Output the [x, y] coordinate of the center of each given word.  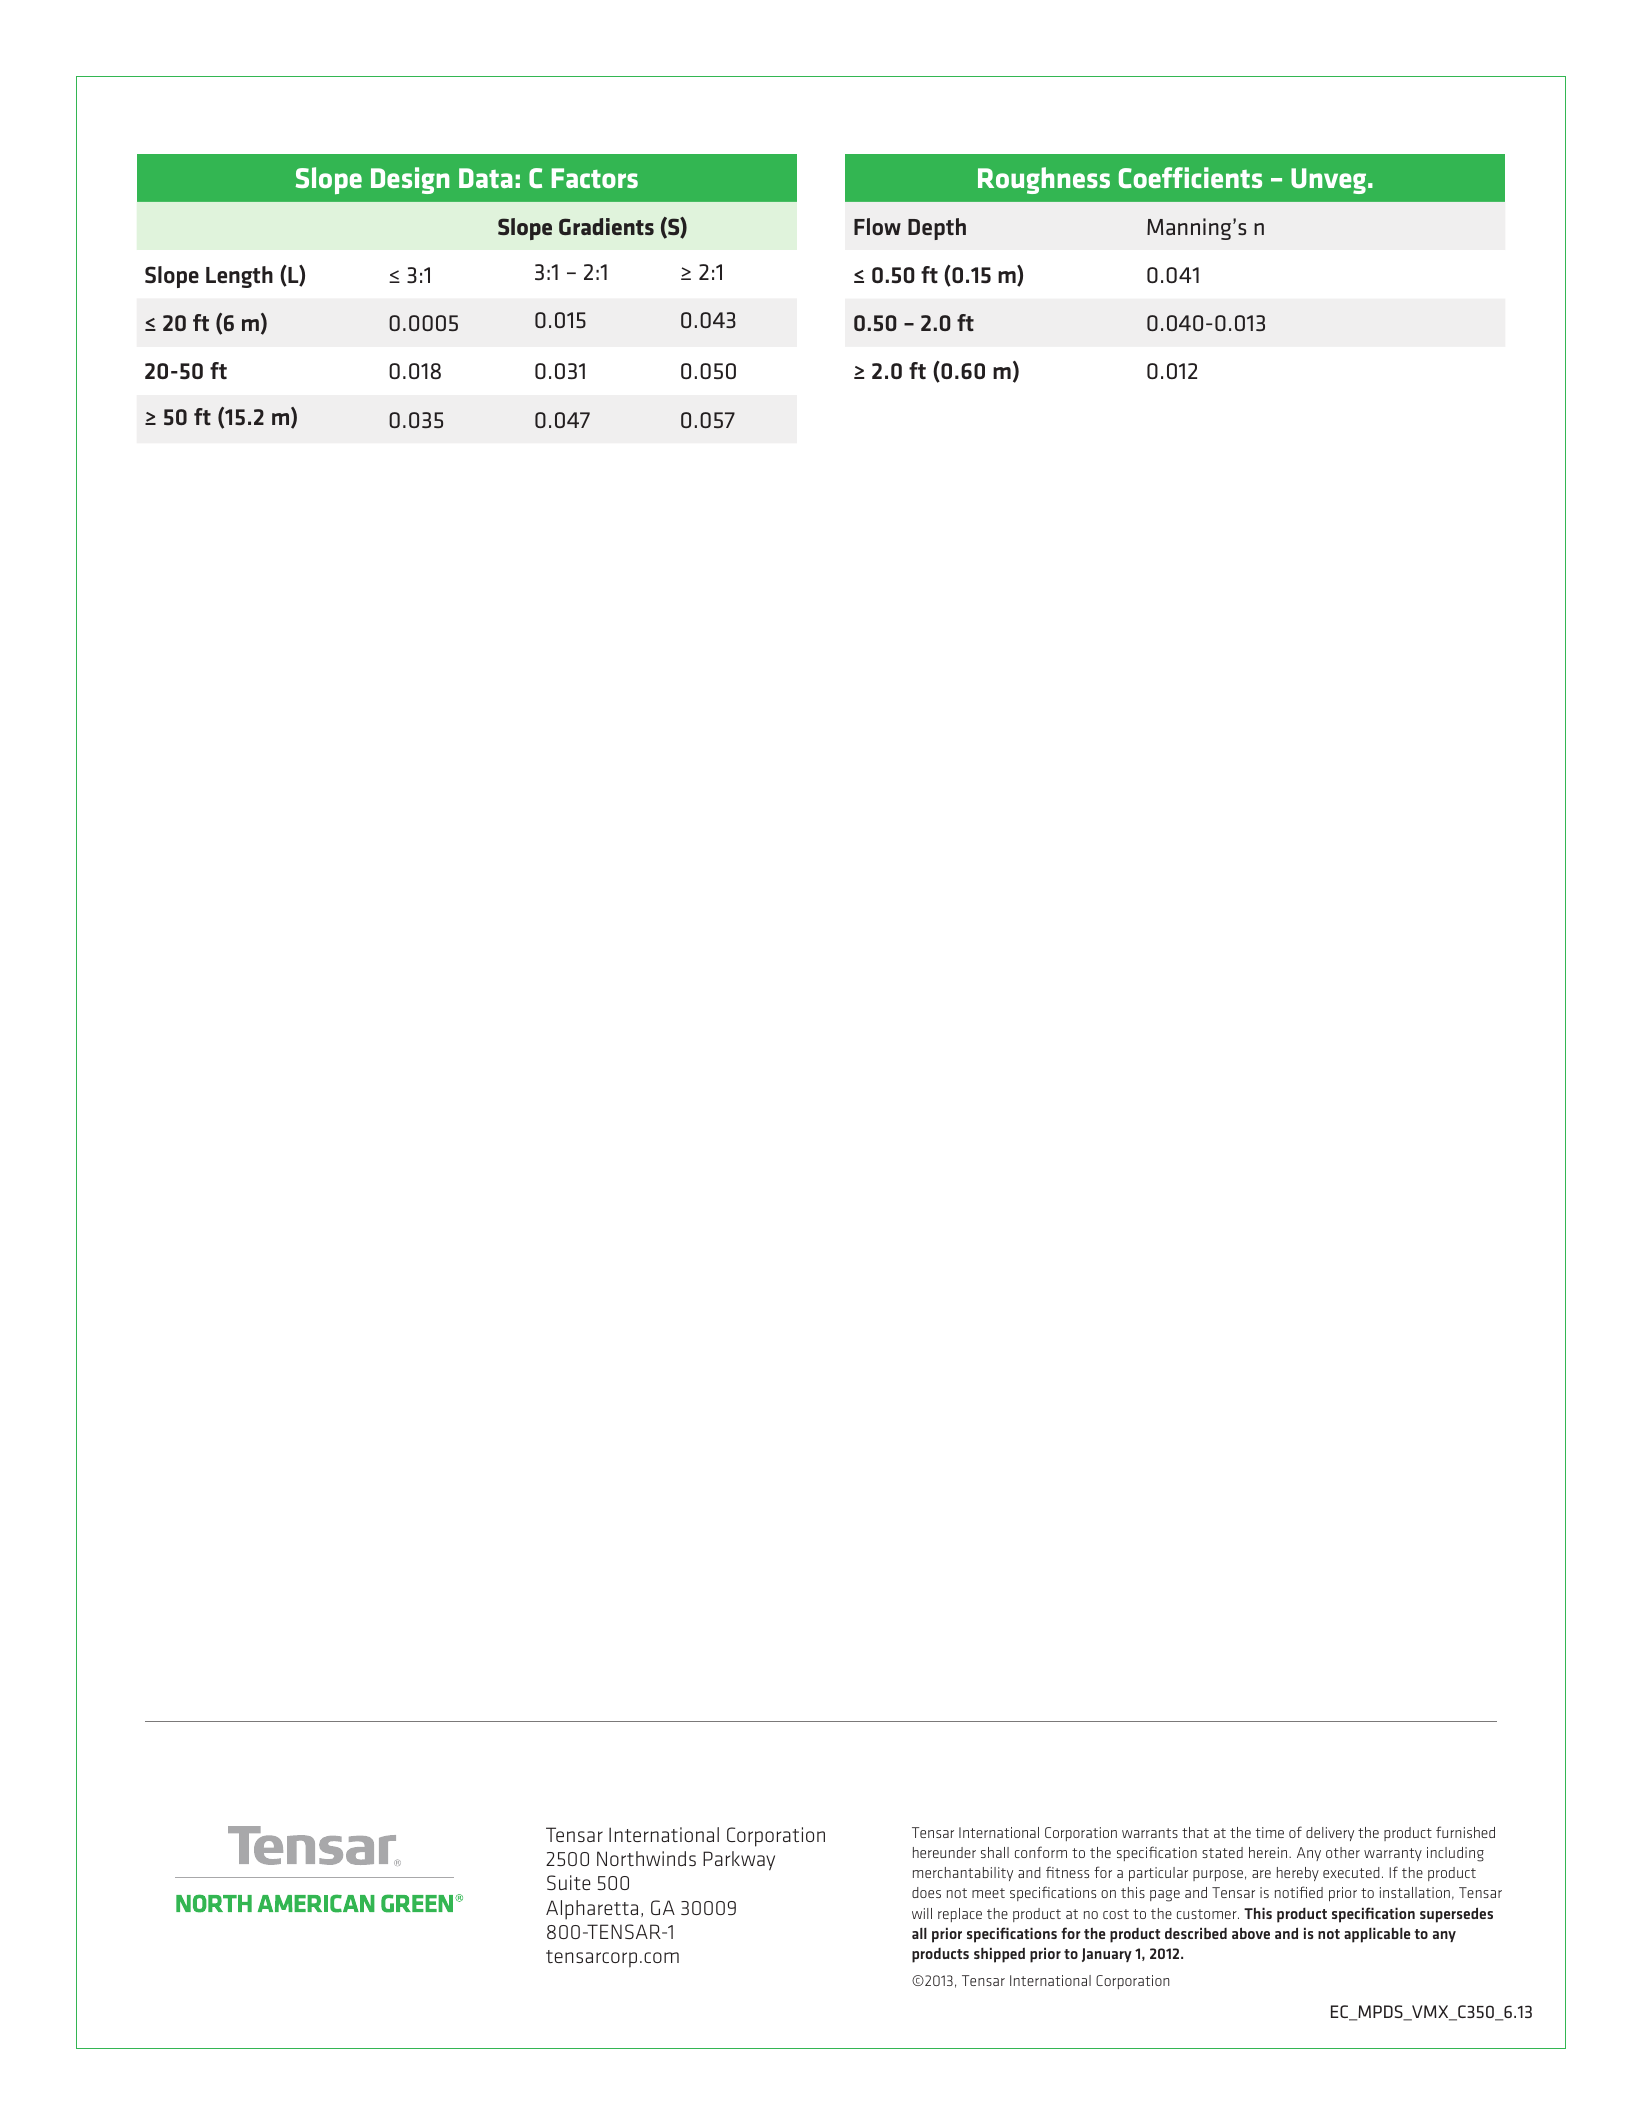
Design [410, 180]
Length [239, 277]
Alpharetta [592, 1910]
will [922, 1913]
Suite [569, 1882]
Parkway [739, 1861]
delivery [1330, 1834]
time [1270, 1832]
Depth [937, 229]
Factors [595, 178]
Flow [877, 226]
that [1195, 1832]
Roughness [1044, 180]
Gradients [606, 226]
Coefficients [1190, 177]
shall [995, 1852]
